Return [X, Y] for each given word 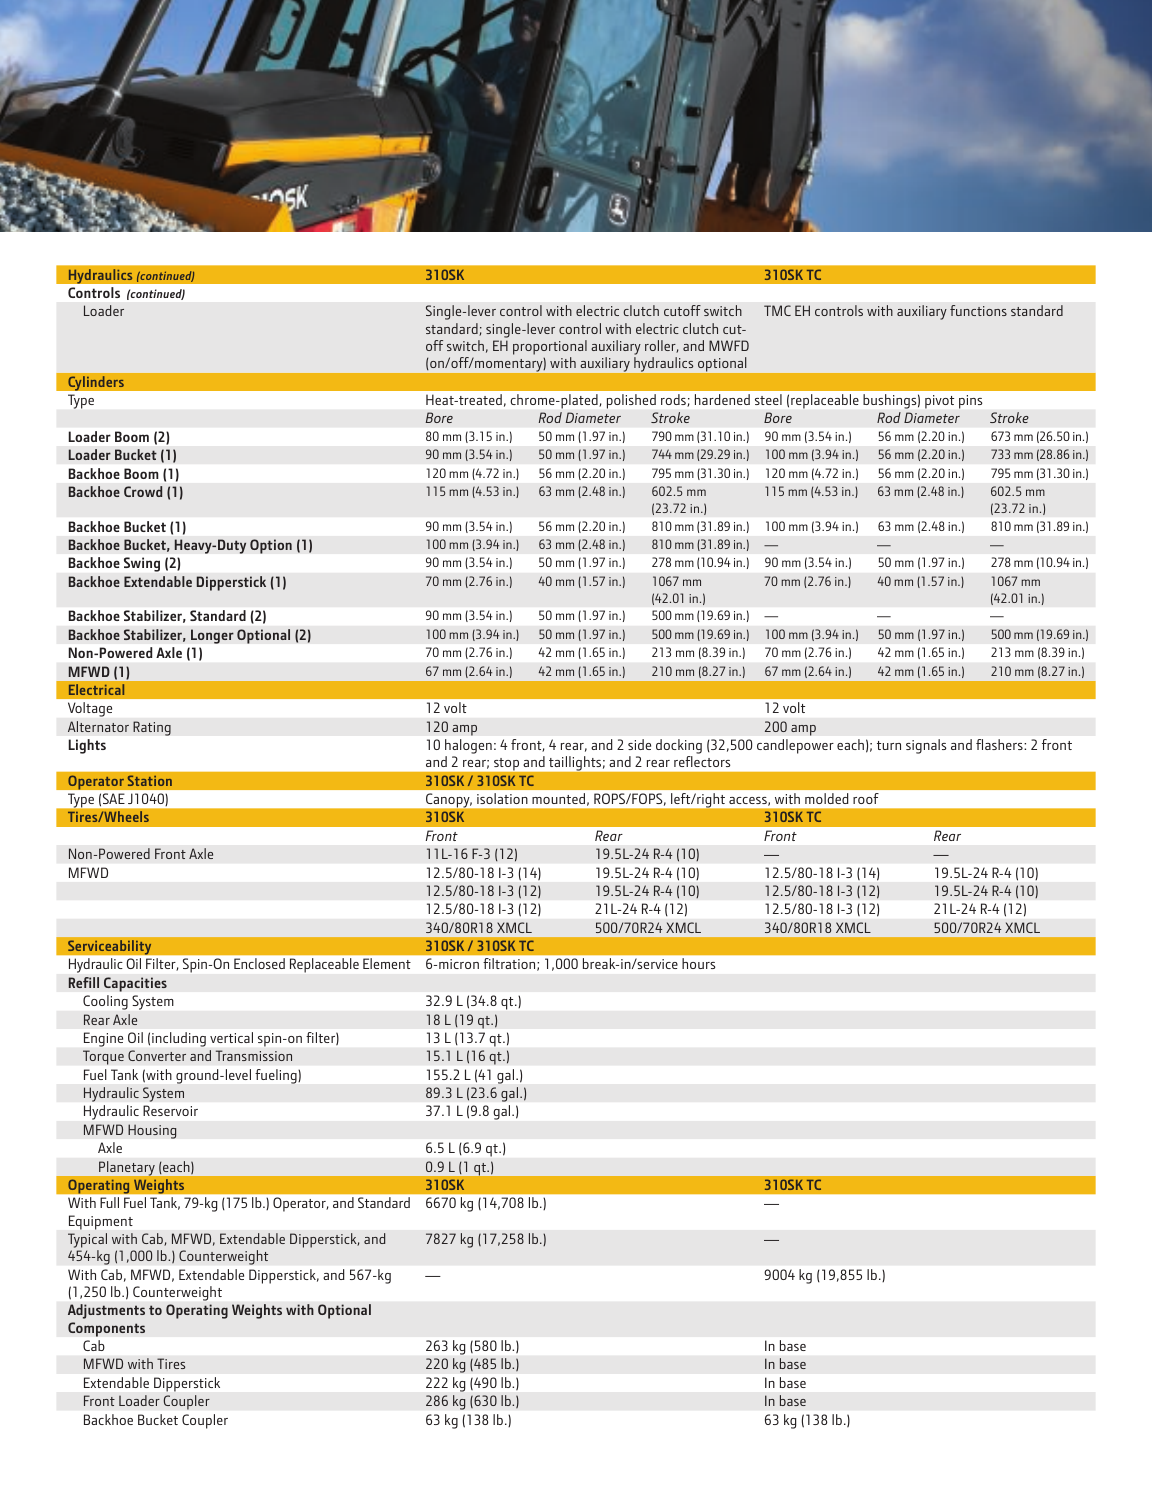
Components [106, 1329]
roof [865, 798]
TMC [777, 310]
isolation [502, 798]
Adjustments [106, 1311]
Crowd [143, 491]
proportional [550, 347]
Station [149, 780]
